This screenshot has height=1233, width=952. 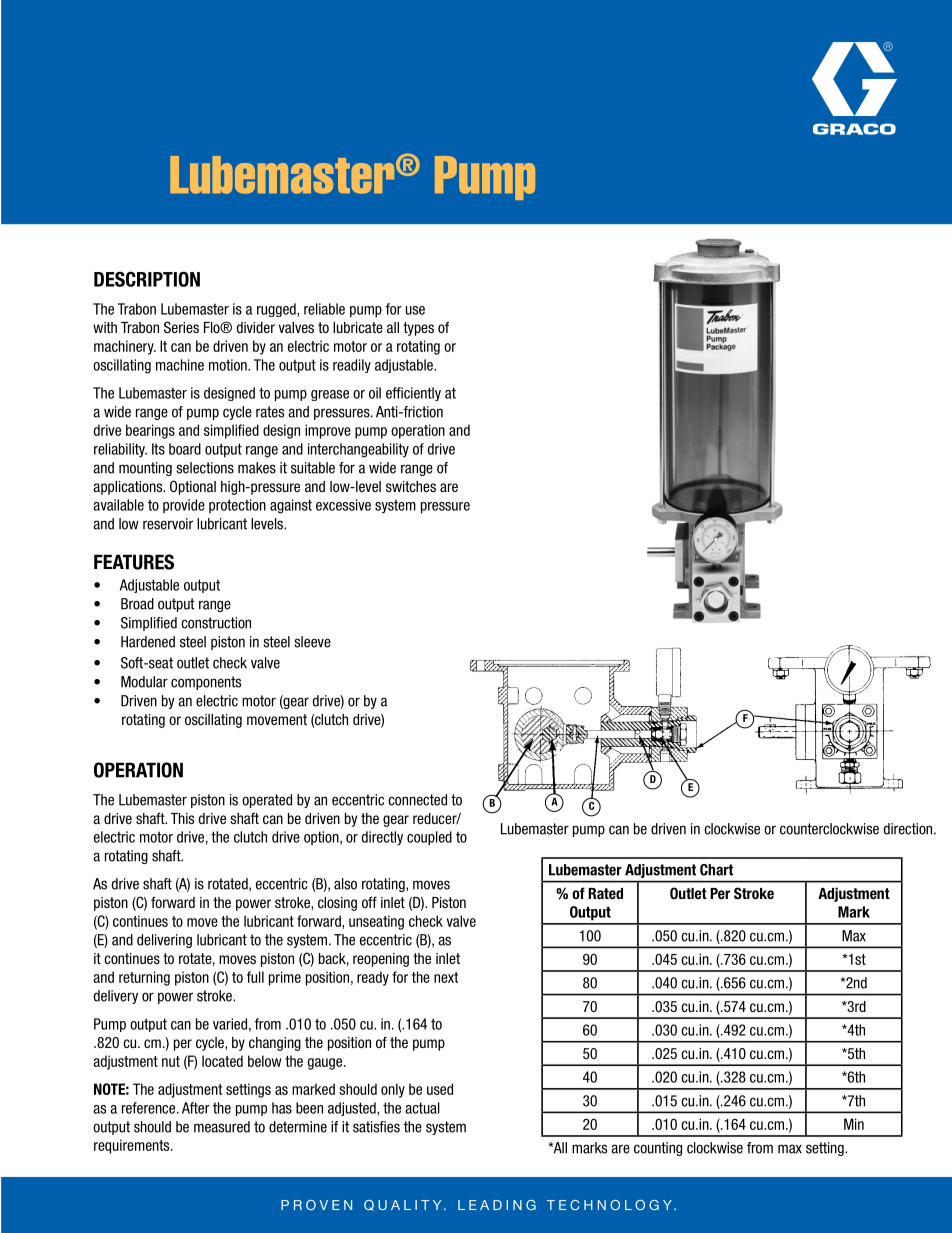 I want to click on efficiently, so click(x=413, y=394).
